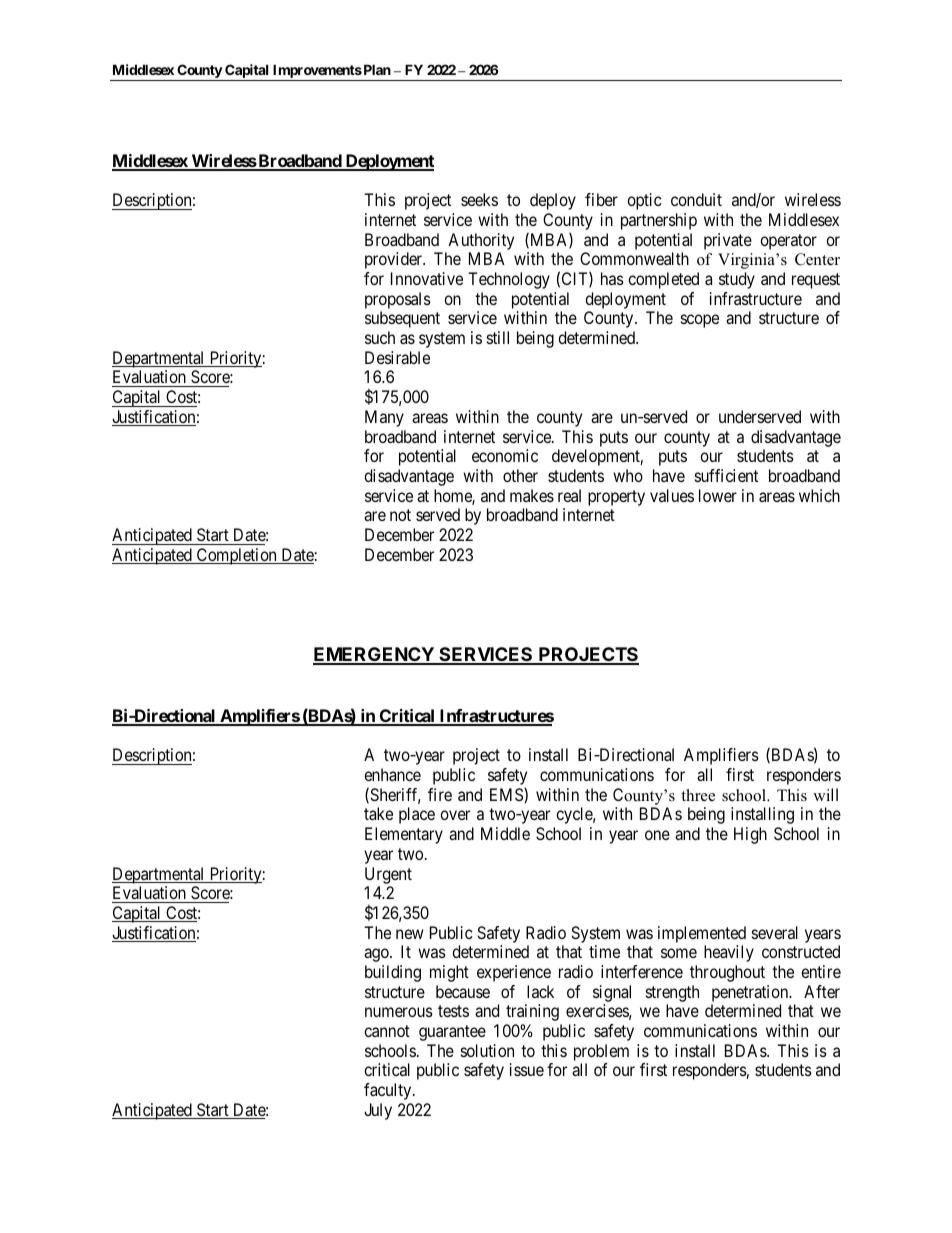  I want to click on provider, so click(395, 260).
